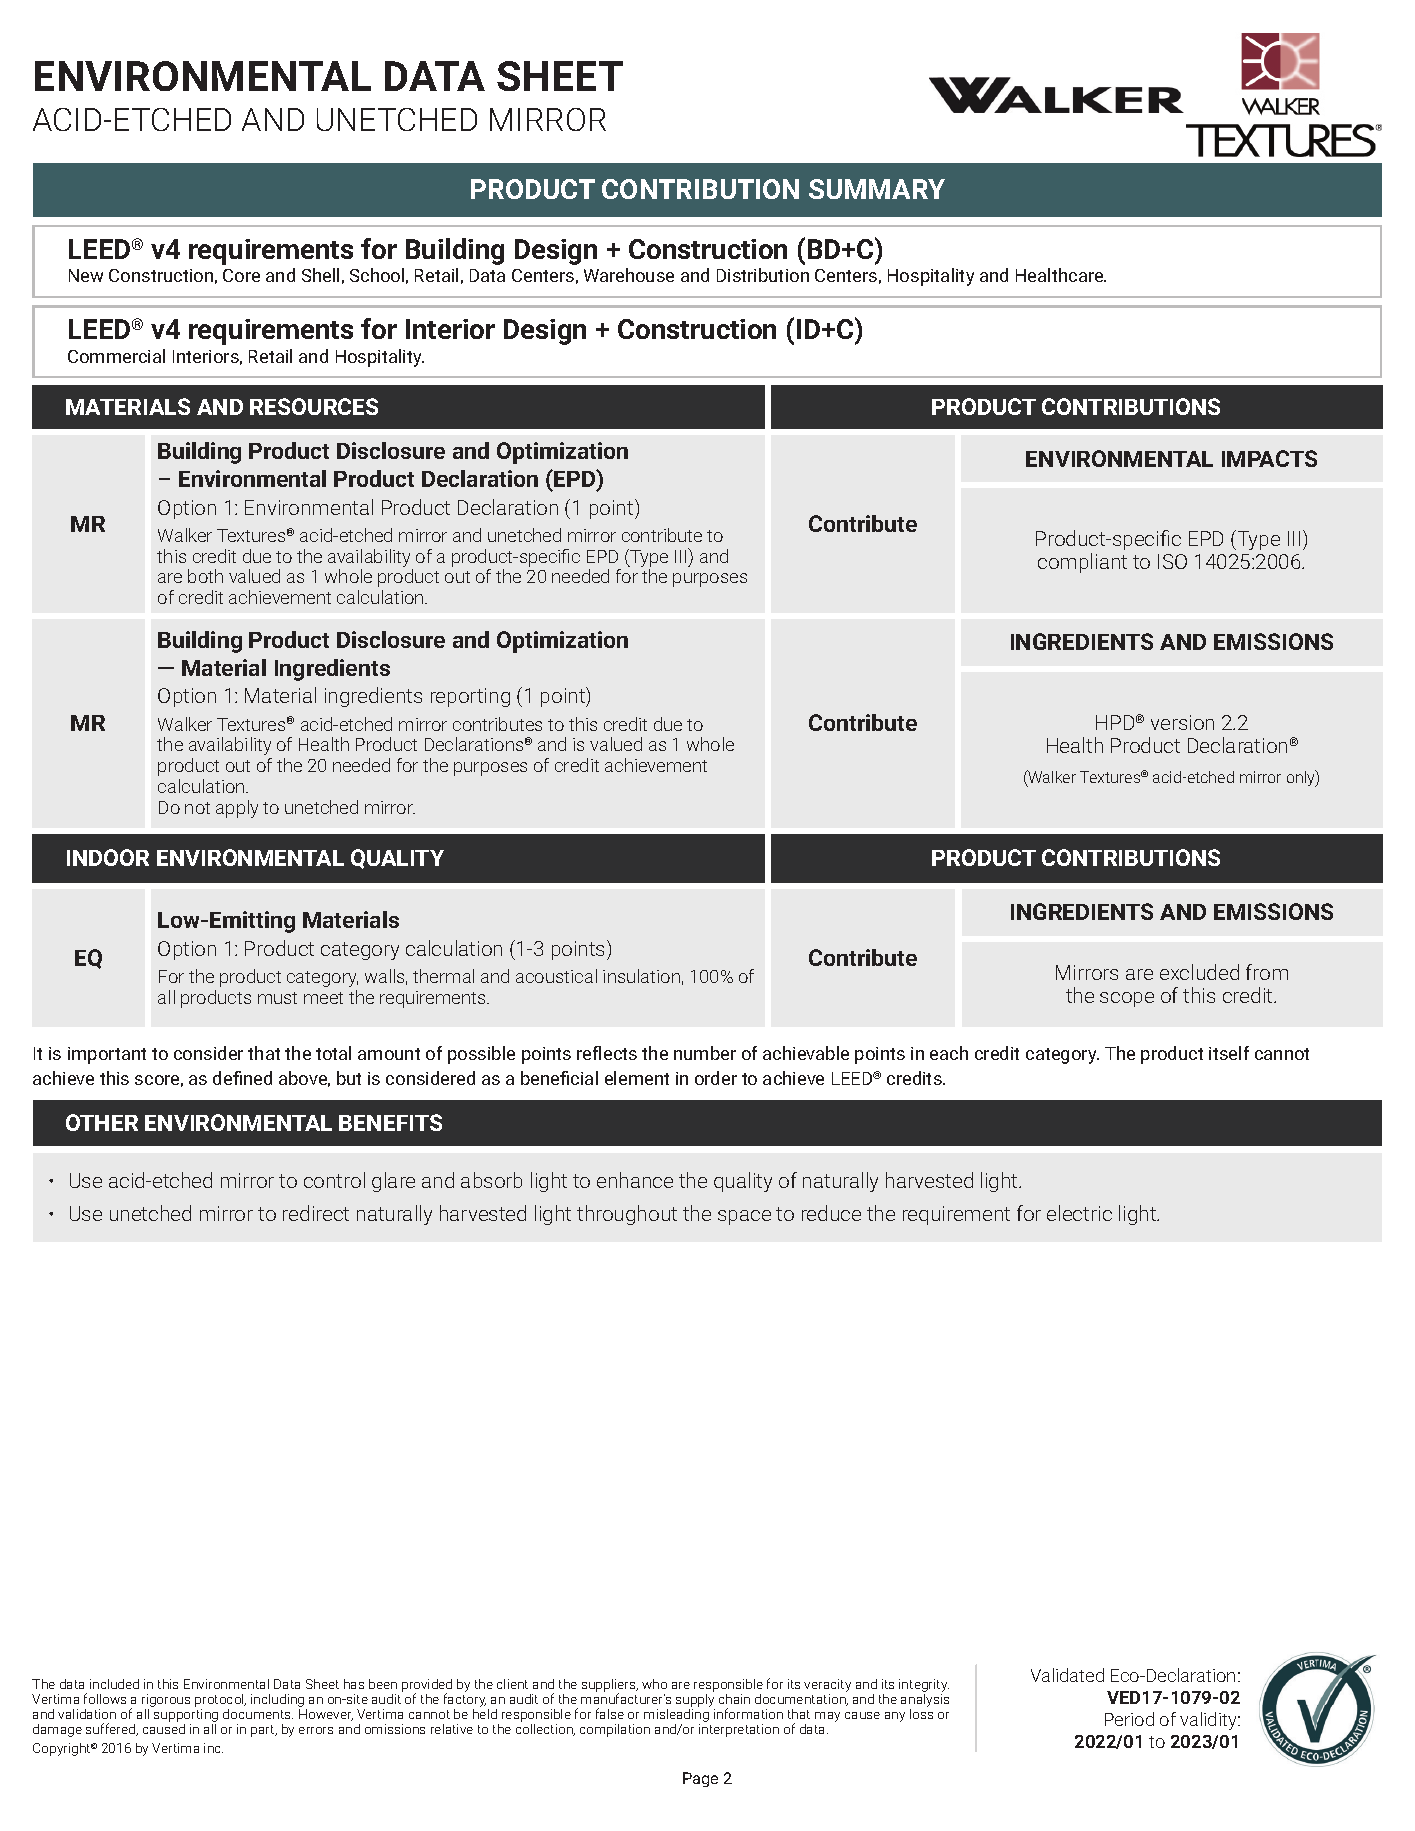 This document has width=1415, height=1831. I want to click on Period, so click(1129, 1719).
